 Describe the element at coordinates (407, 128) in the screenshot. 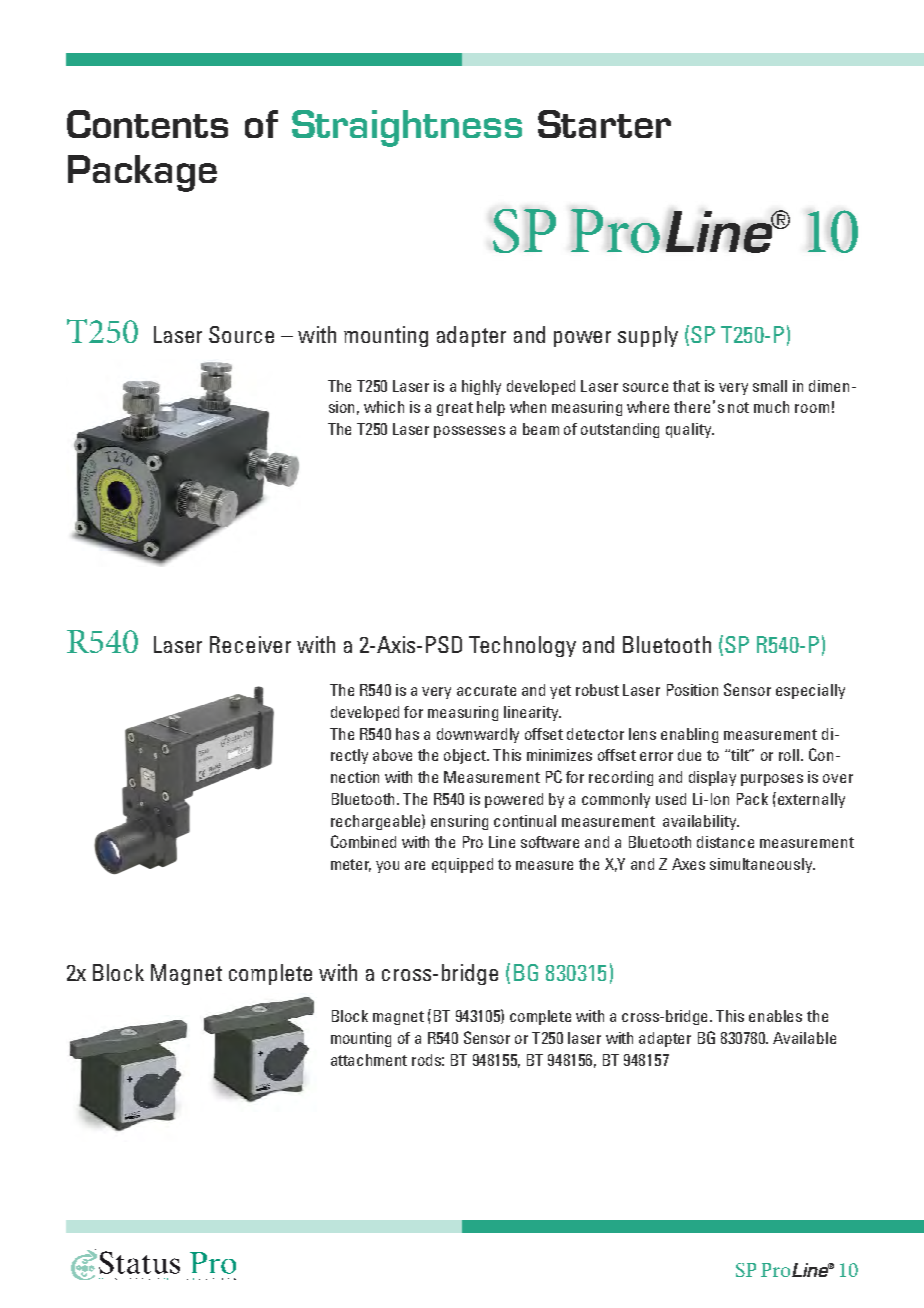

I see `Straightness` at that location.
